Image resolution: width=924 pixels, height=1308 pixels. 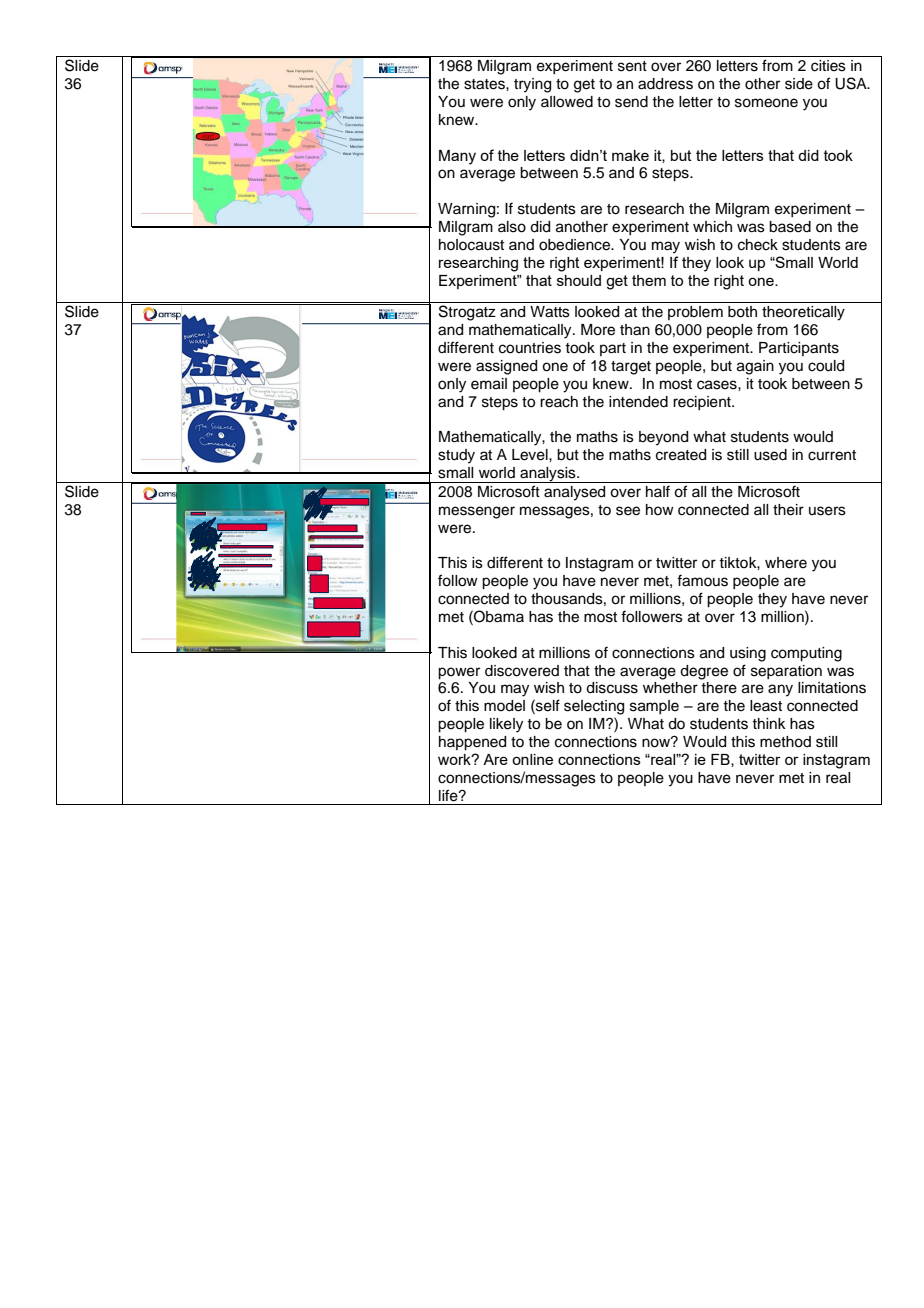 What do you see at coordinates (485, 84) in the image?
I see `states` at bounding box center [485, 84].
